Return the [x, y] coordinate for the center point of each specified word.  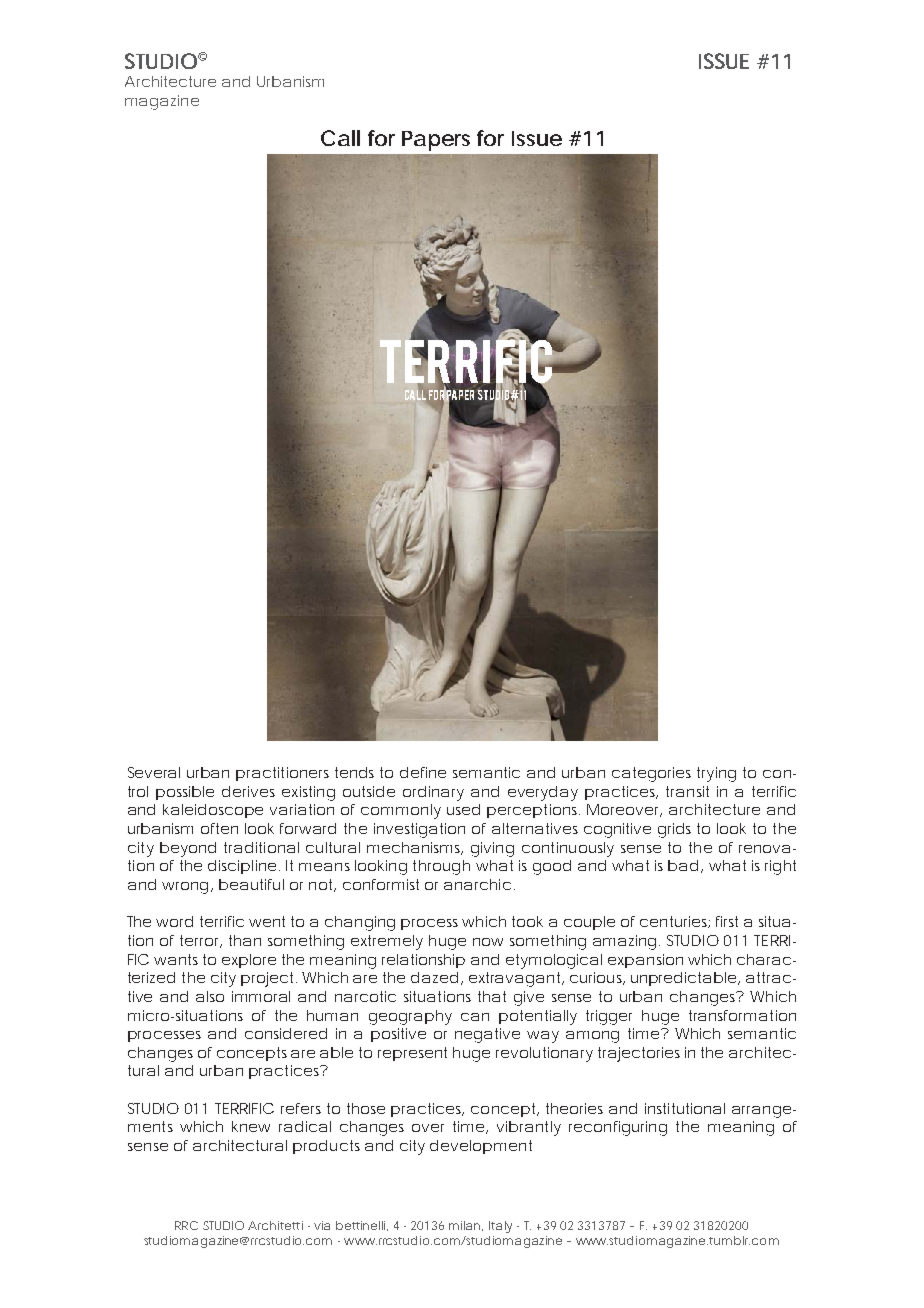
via [322, 1225]
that [492, 996]
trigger [609, 1017]
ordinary [433, 793]
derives [248, 791]
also [210, 996]
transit [687, 791]
